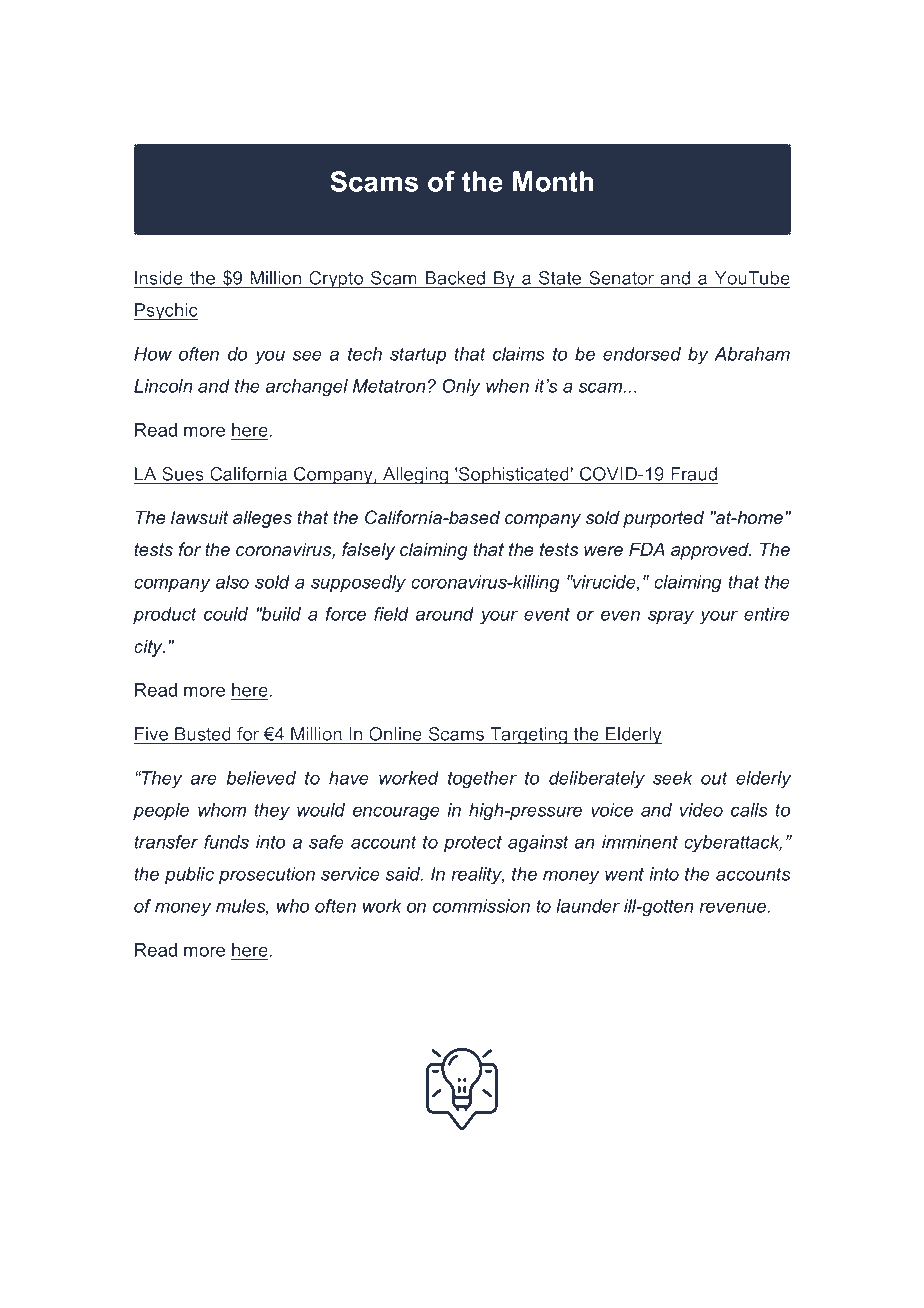 This page has height=1308, width=924. What do you see at coordinates (477, 876) in the page?
I see `reality` at bounding box center [477, 876].
